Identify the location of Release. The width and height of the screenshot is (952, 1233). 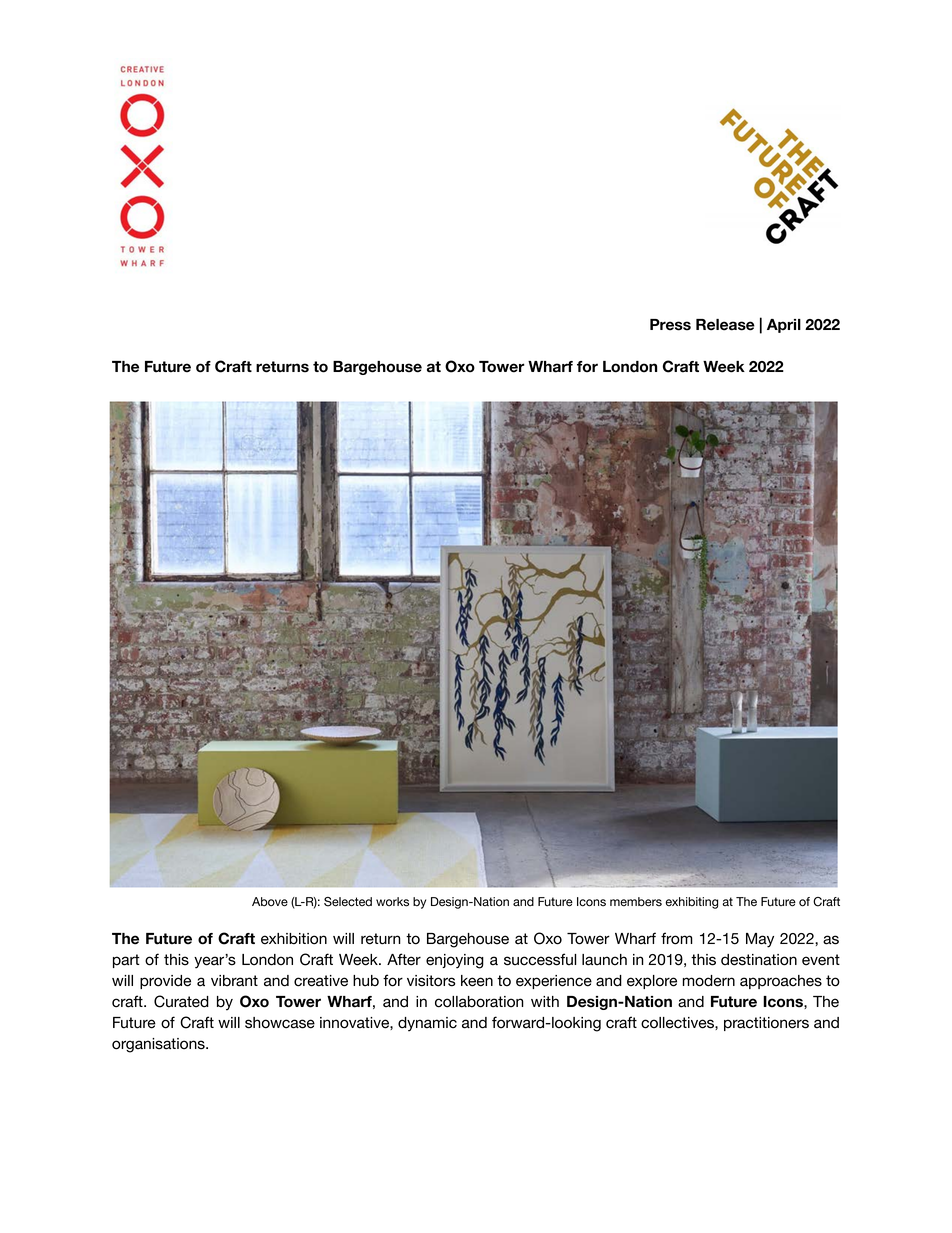
(725, 325).
